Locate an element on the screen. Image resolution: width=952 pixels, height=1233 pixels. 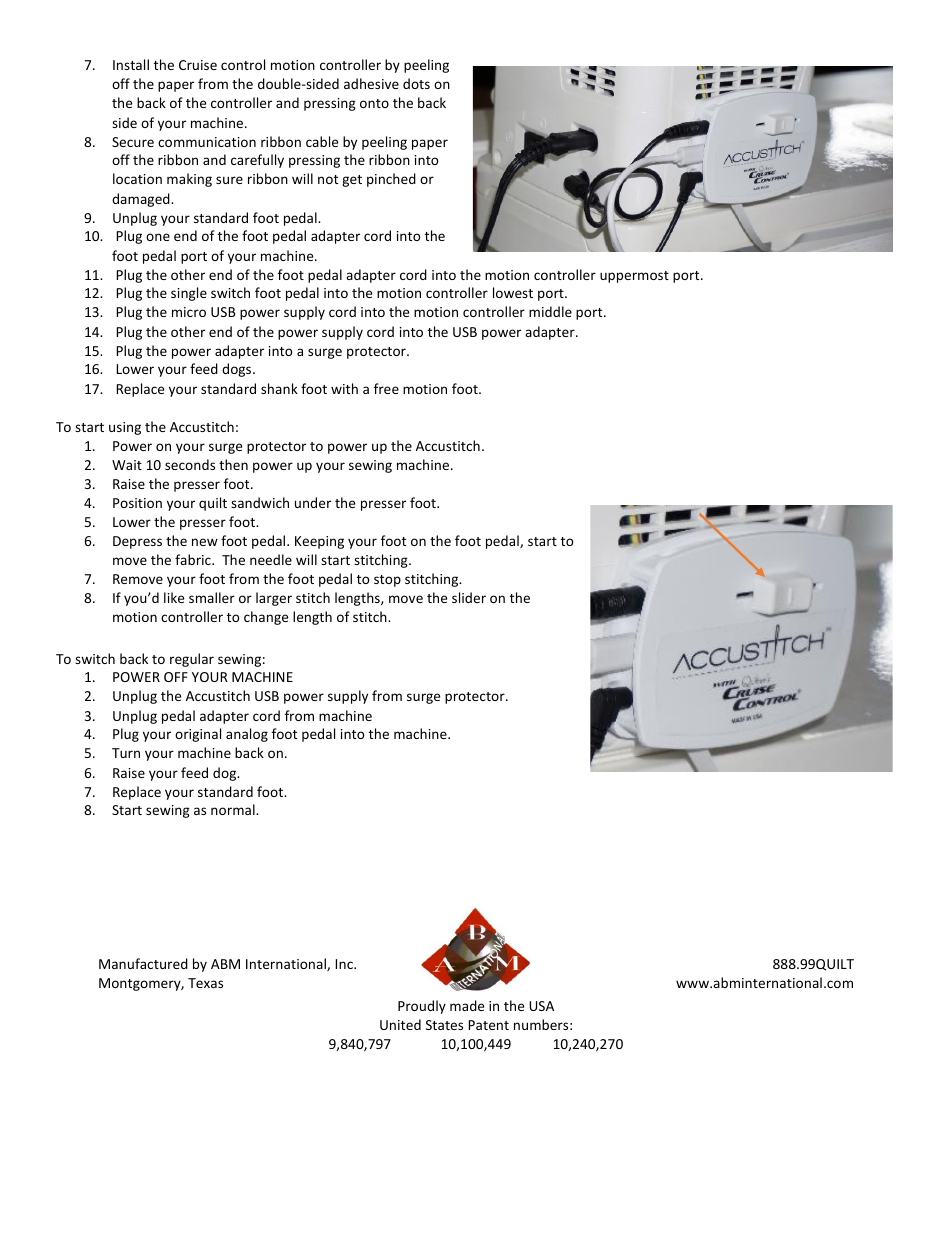
slider is located at coordinates (469, 597).
